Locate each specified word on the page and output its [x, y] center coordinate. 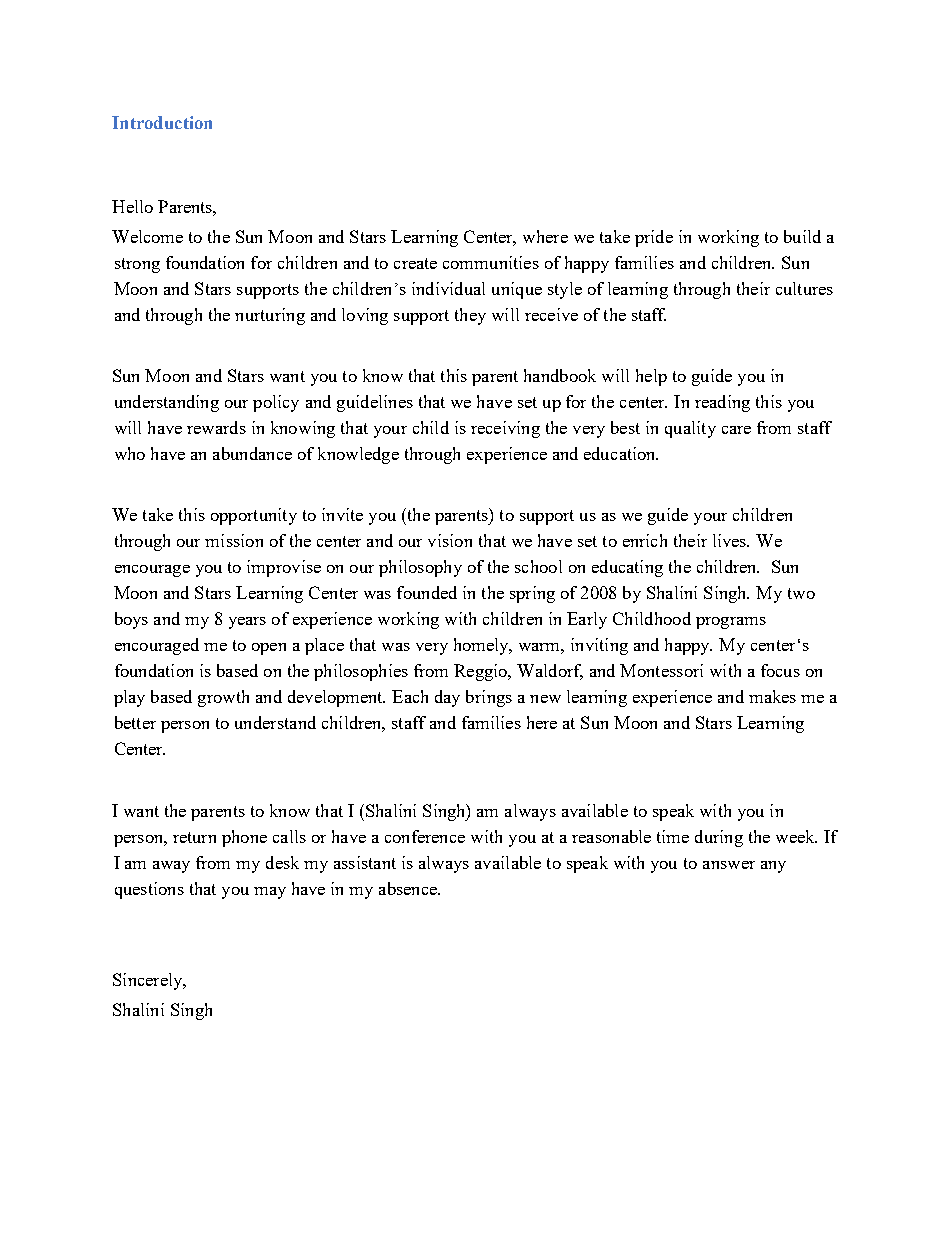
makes [772, 696]
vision [450, 540]
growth [223, 698]
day [447, 698]
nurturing [270, 316]
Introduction [162, 122]
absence [409, 888]
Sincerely [149, 981]
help [651, 377]
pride [654, 238]
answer [729, 865]
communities [491, 262]
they [470, 316]
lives [731, 540]
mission [234, 540]
